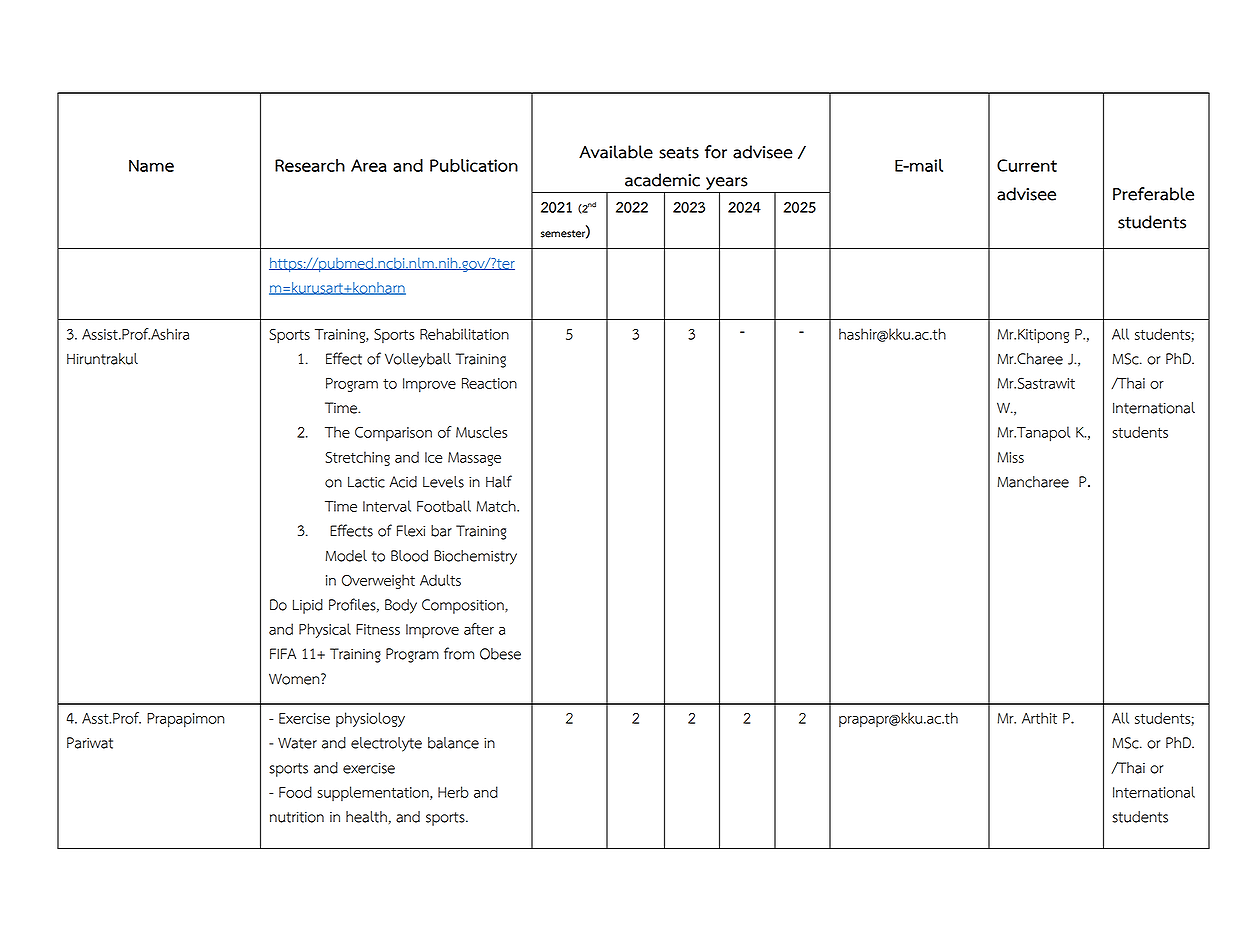  Describe the element at coordinates (1010, 457) in the image. I see `Miss` at that location.
